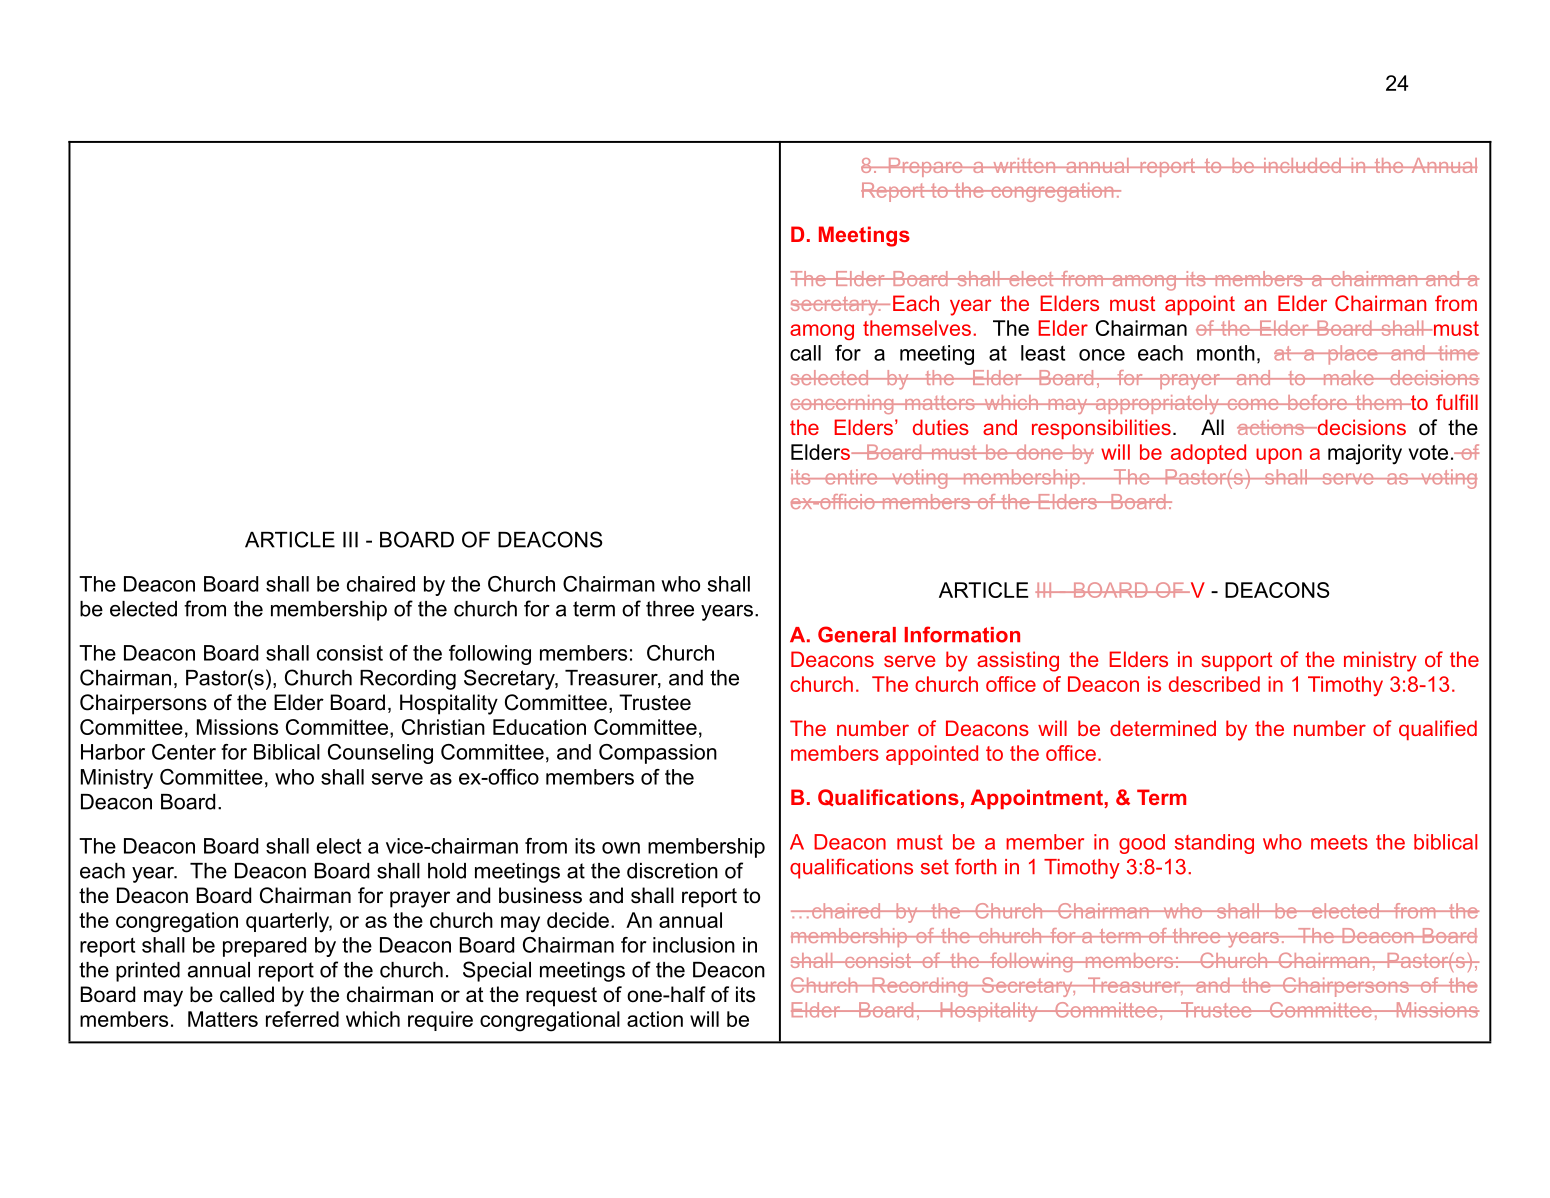 The height and width of the document is (1198, 1550). Describe the element at coordinates (184, 752) in the document. I see `Center` at that location.
